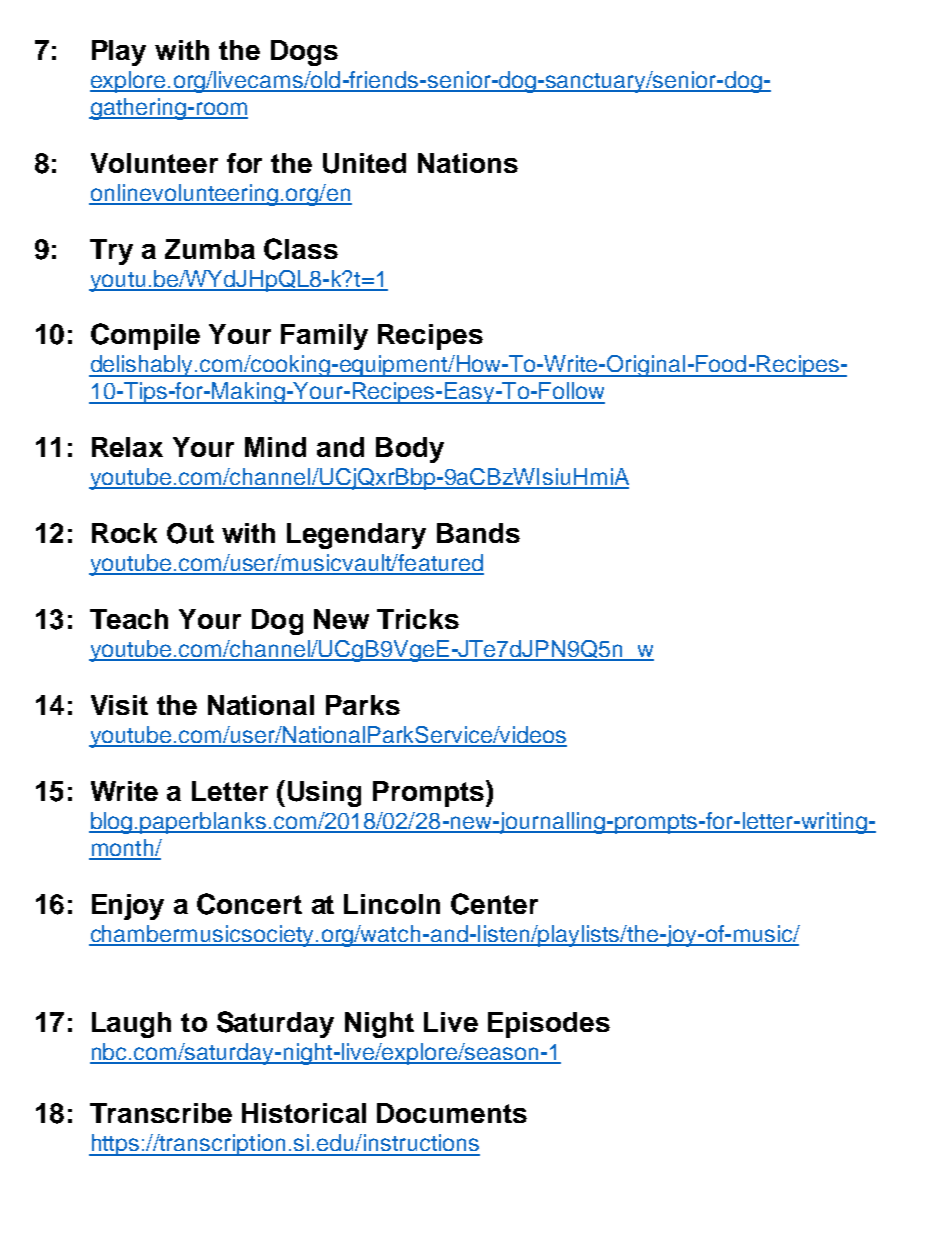 This page has height=1233, width=952. What do you see at coordinates (119, 705) in the page?
I see `Visit` at bounding box center [119, 705].
